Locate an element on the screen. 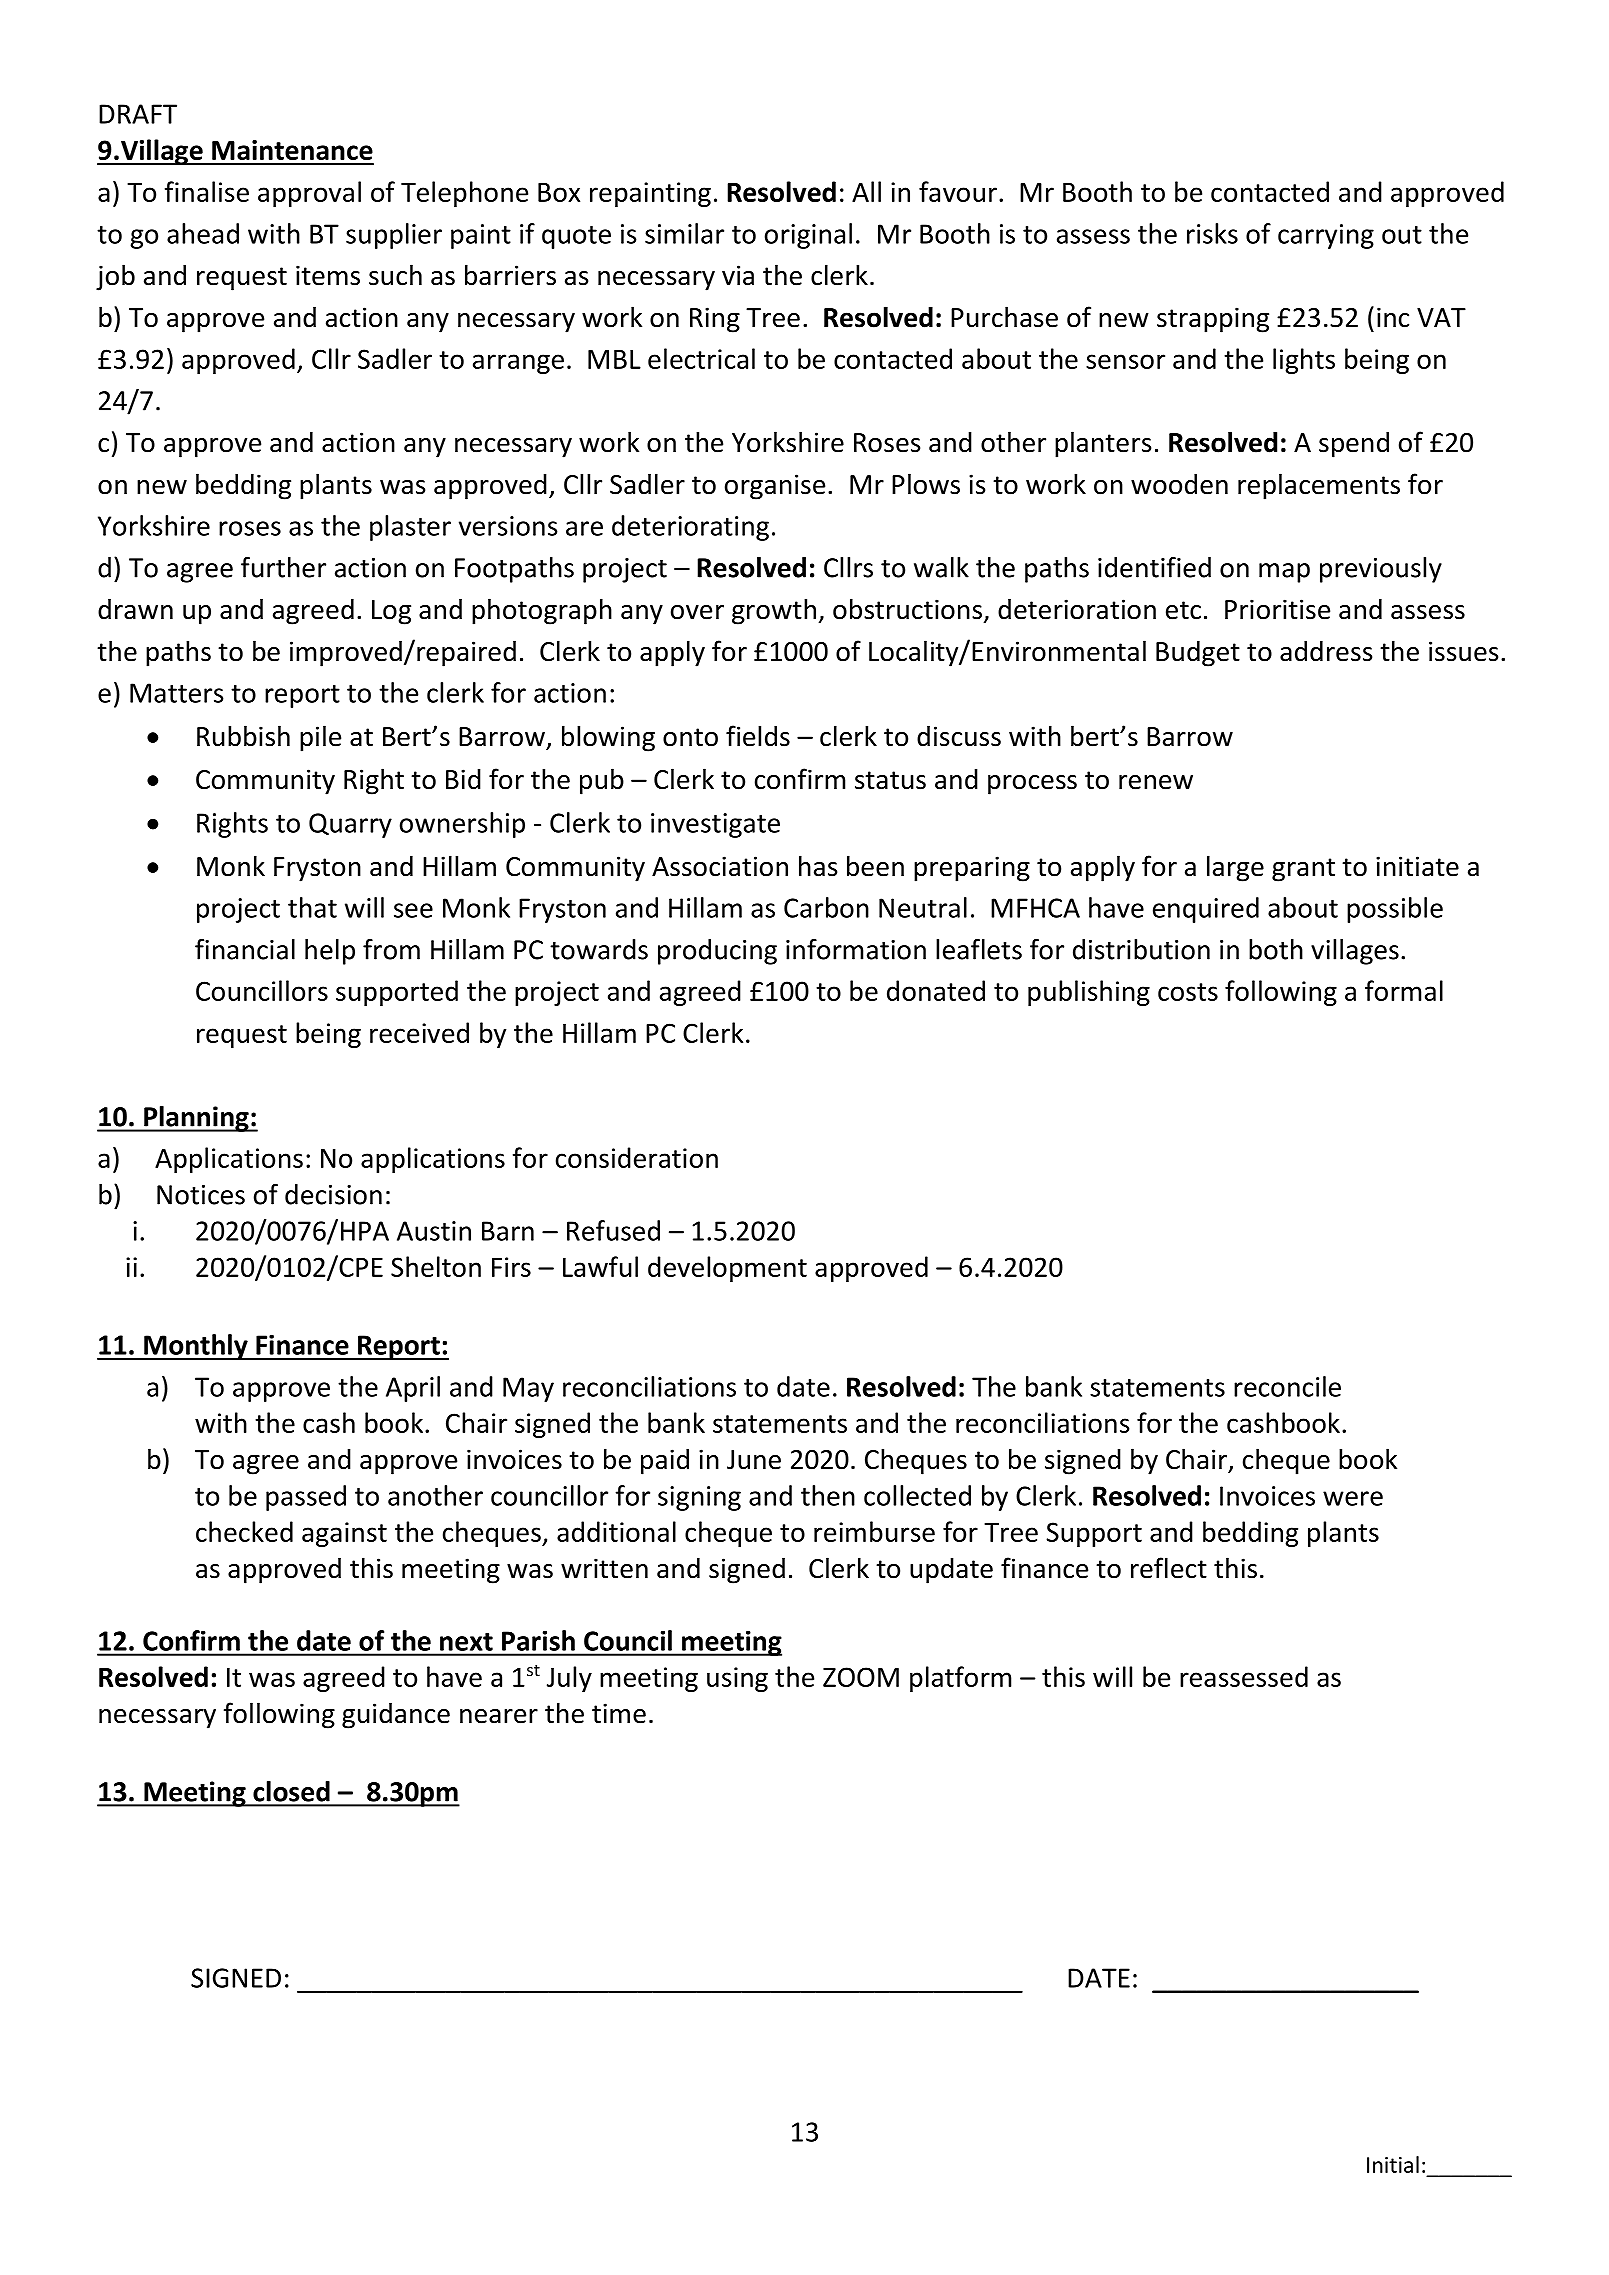  Matters is located at coordinates (177, 693).
